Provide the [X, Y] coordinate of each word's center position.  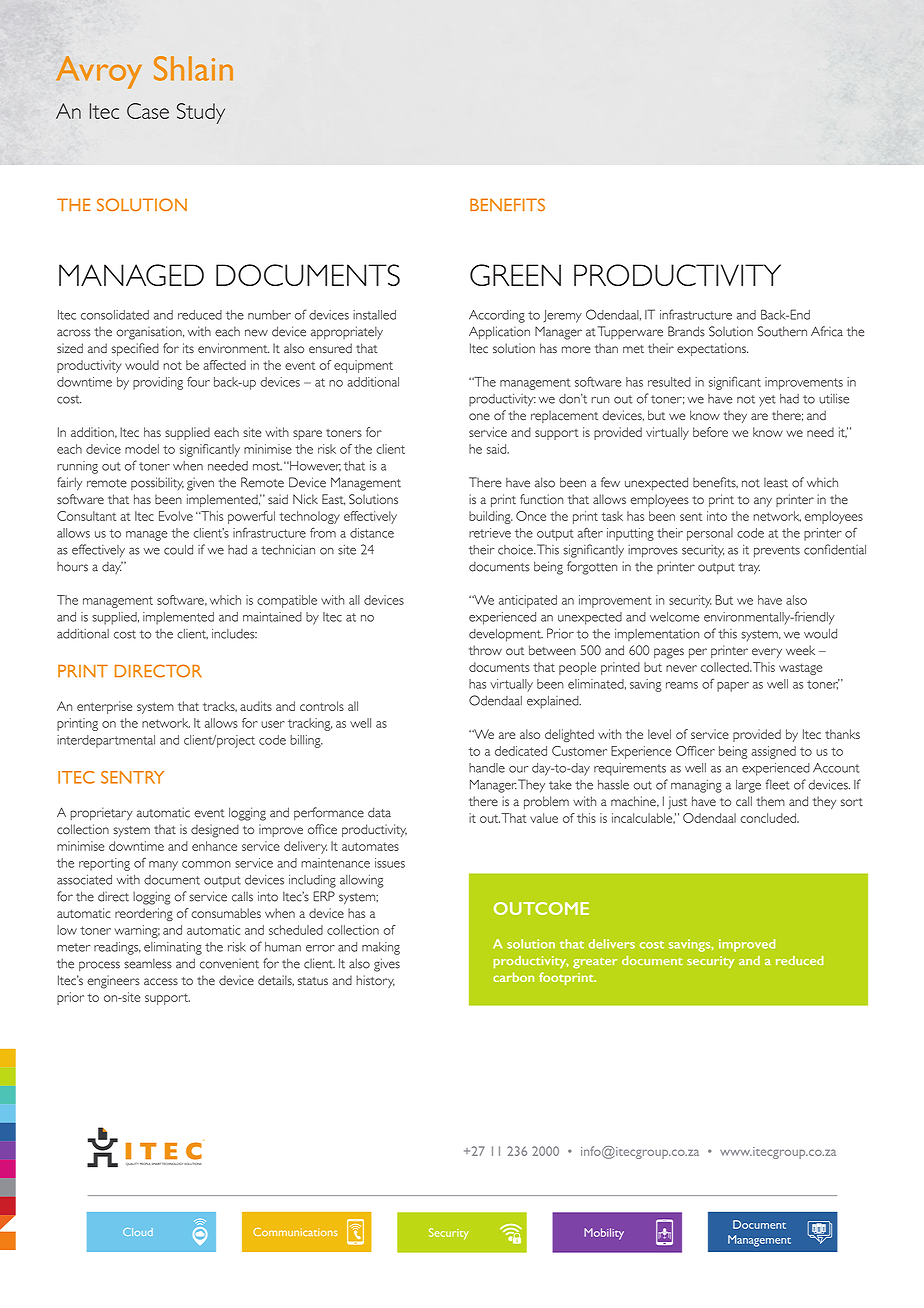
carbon [513, 977]
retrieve [490, 533]
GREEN [515, 275]
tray [749, 569]
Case [148, 111]
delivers [611, 944]
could [178, 550]
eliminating [173, 948]
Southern [782, 331]
